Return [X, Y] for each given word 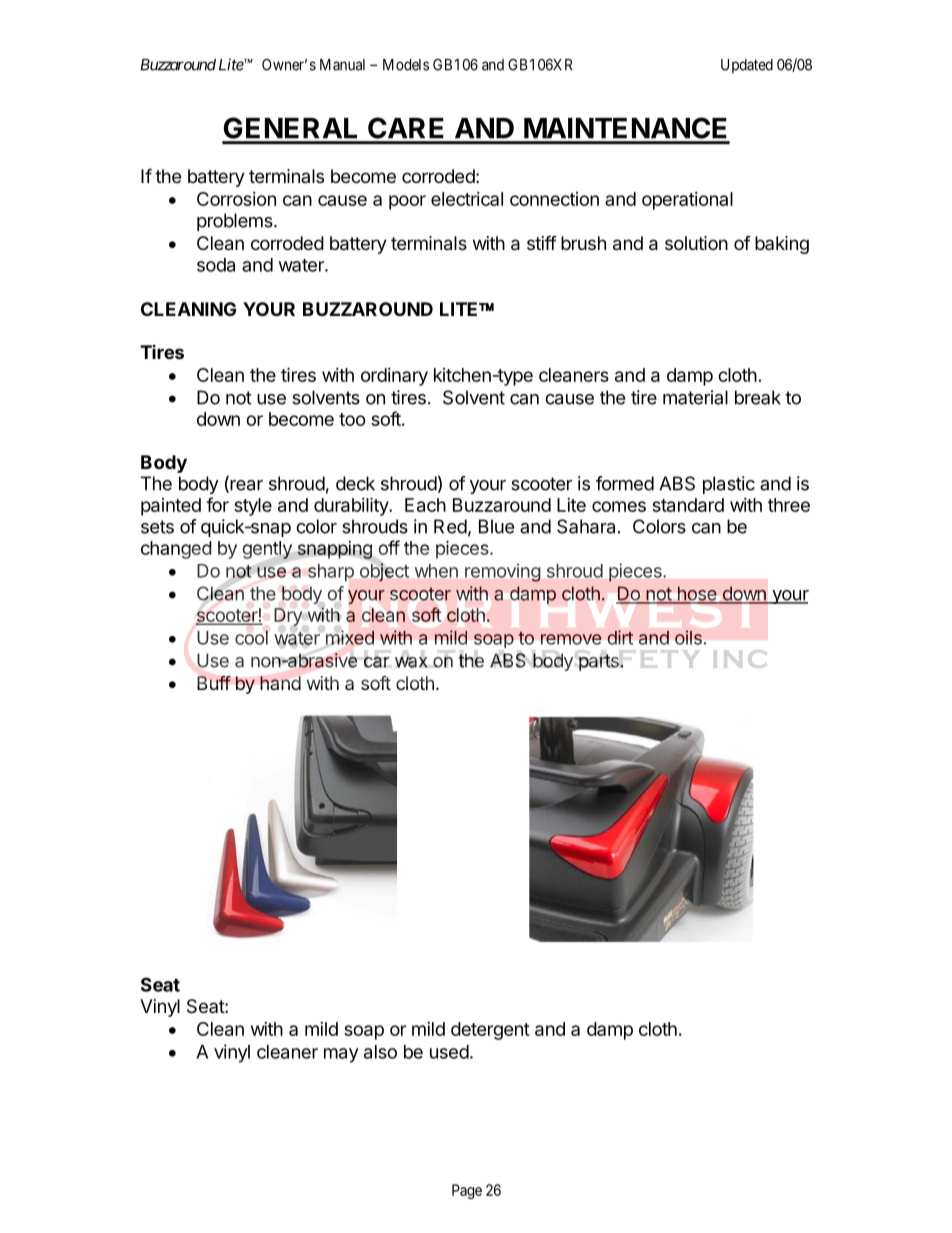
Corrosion [236, 199]
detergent [490, 1031]
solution [696, 243]
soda [216, 265]
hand [280, 683]
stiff [542, 242]
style [253, 507]
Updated [747, 66]
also [380, 1052]
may [341, 1055]
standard [688, 505]
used [449, 1052]
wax [411, 662]
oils [688, 637]
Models [406, 65]
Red [450, 526]
